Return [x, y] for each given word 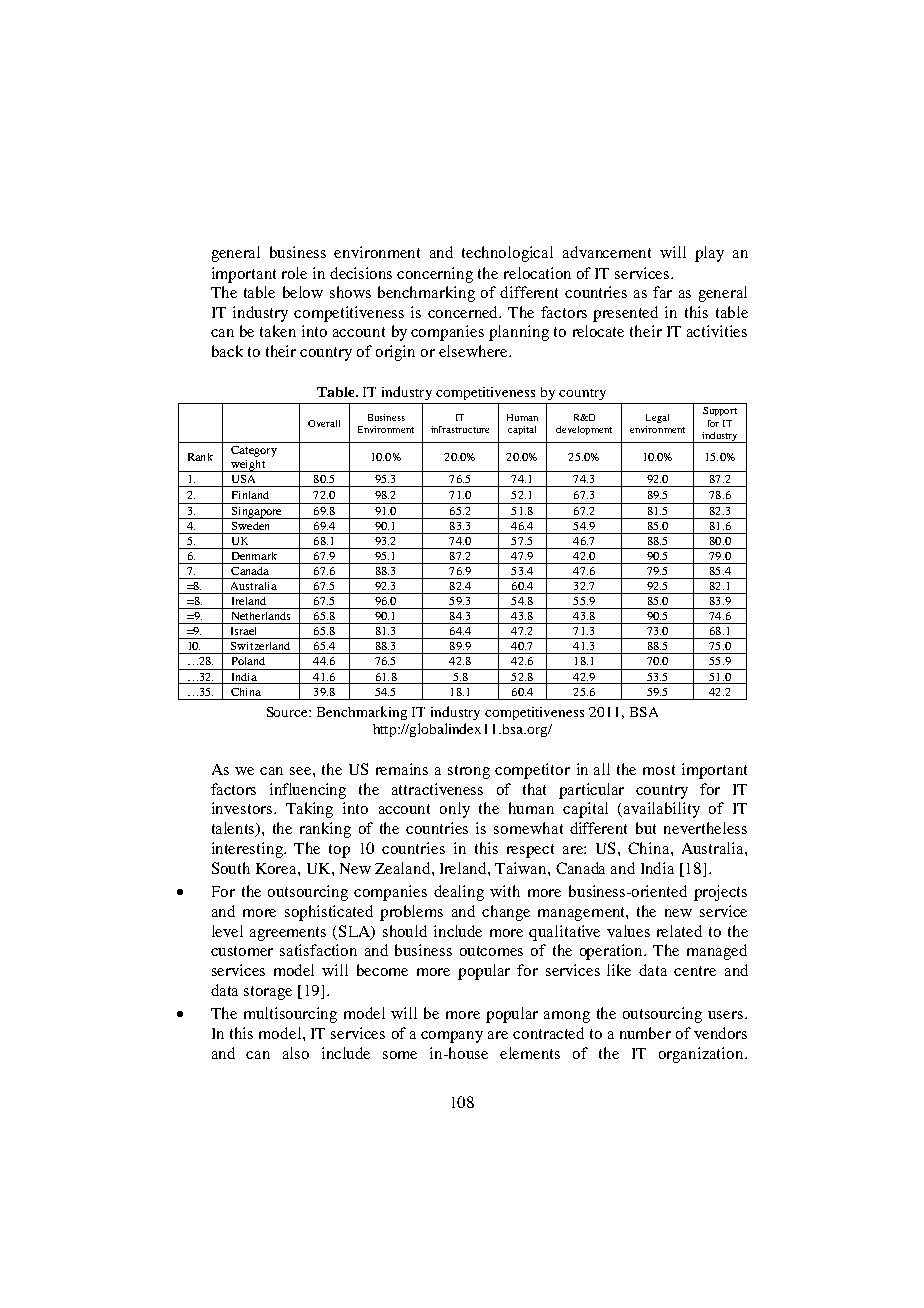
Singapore [256, 513]
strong [469, 772]
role [294, 273]
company [452, 1037]
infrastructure [460, 429]
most [659, 770]
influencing [308, 791]
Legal [657, 418]
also [296, 1053]
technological [507, 254]
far [662, 292]
